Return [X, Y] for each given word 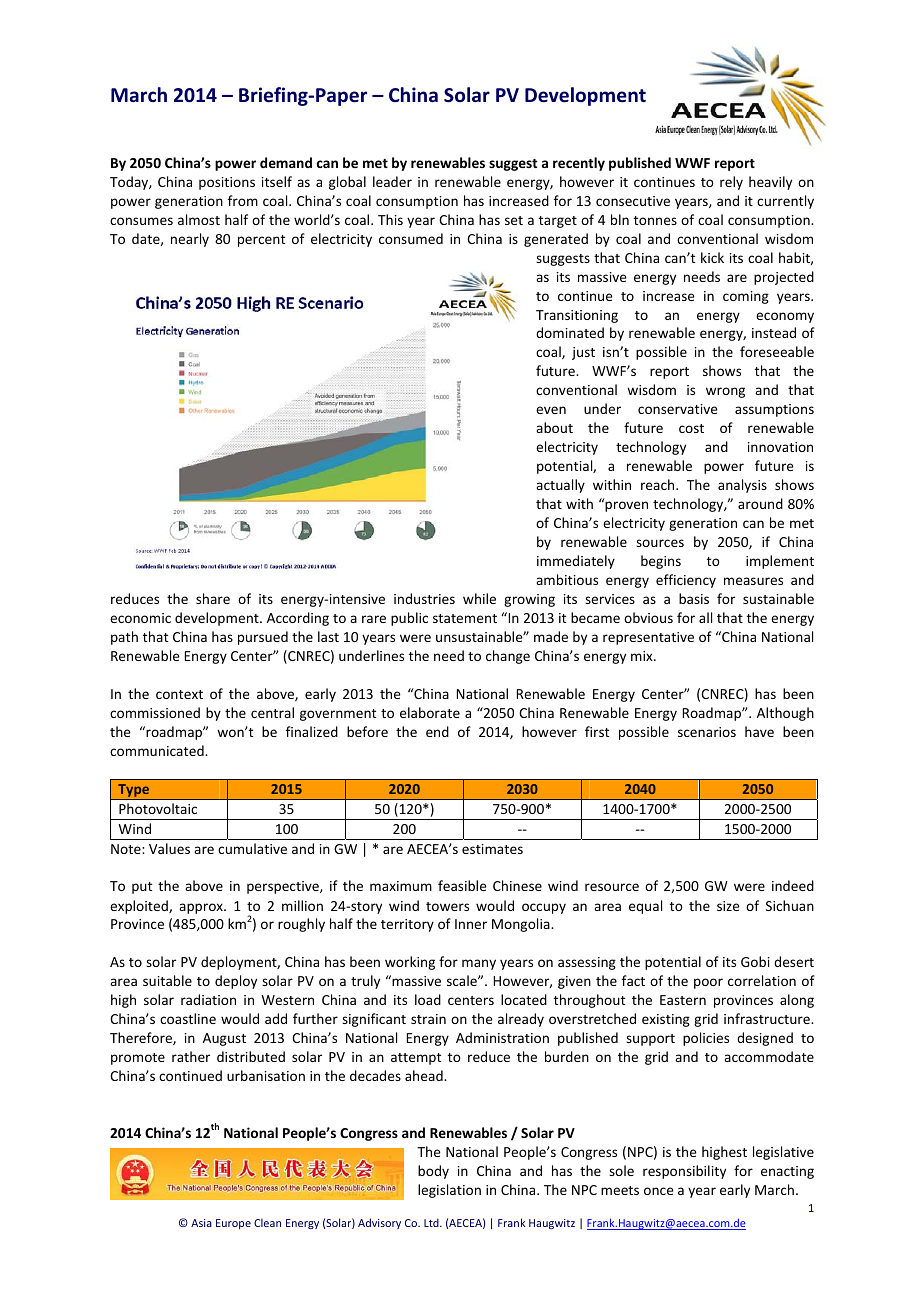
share [213, 598]
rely [731, 183]
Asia [201, 1223]
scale [463, 980]
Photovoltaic [158, 808]
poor [708, 983]
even [551, 410]
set [514, 220]
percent [261, 241]
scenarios [707, 732]
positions [227, 183]
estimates [492, 849]
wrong [725, 392]
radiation [208, 999]
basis [694, 598]
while [479, 598]
